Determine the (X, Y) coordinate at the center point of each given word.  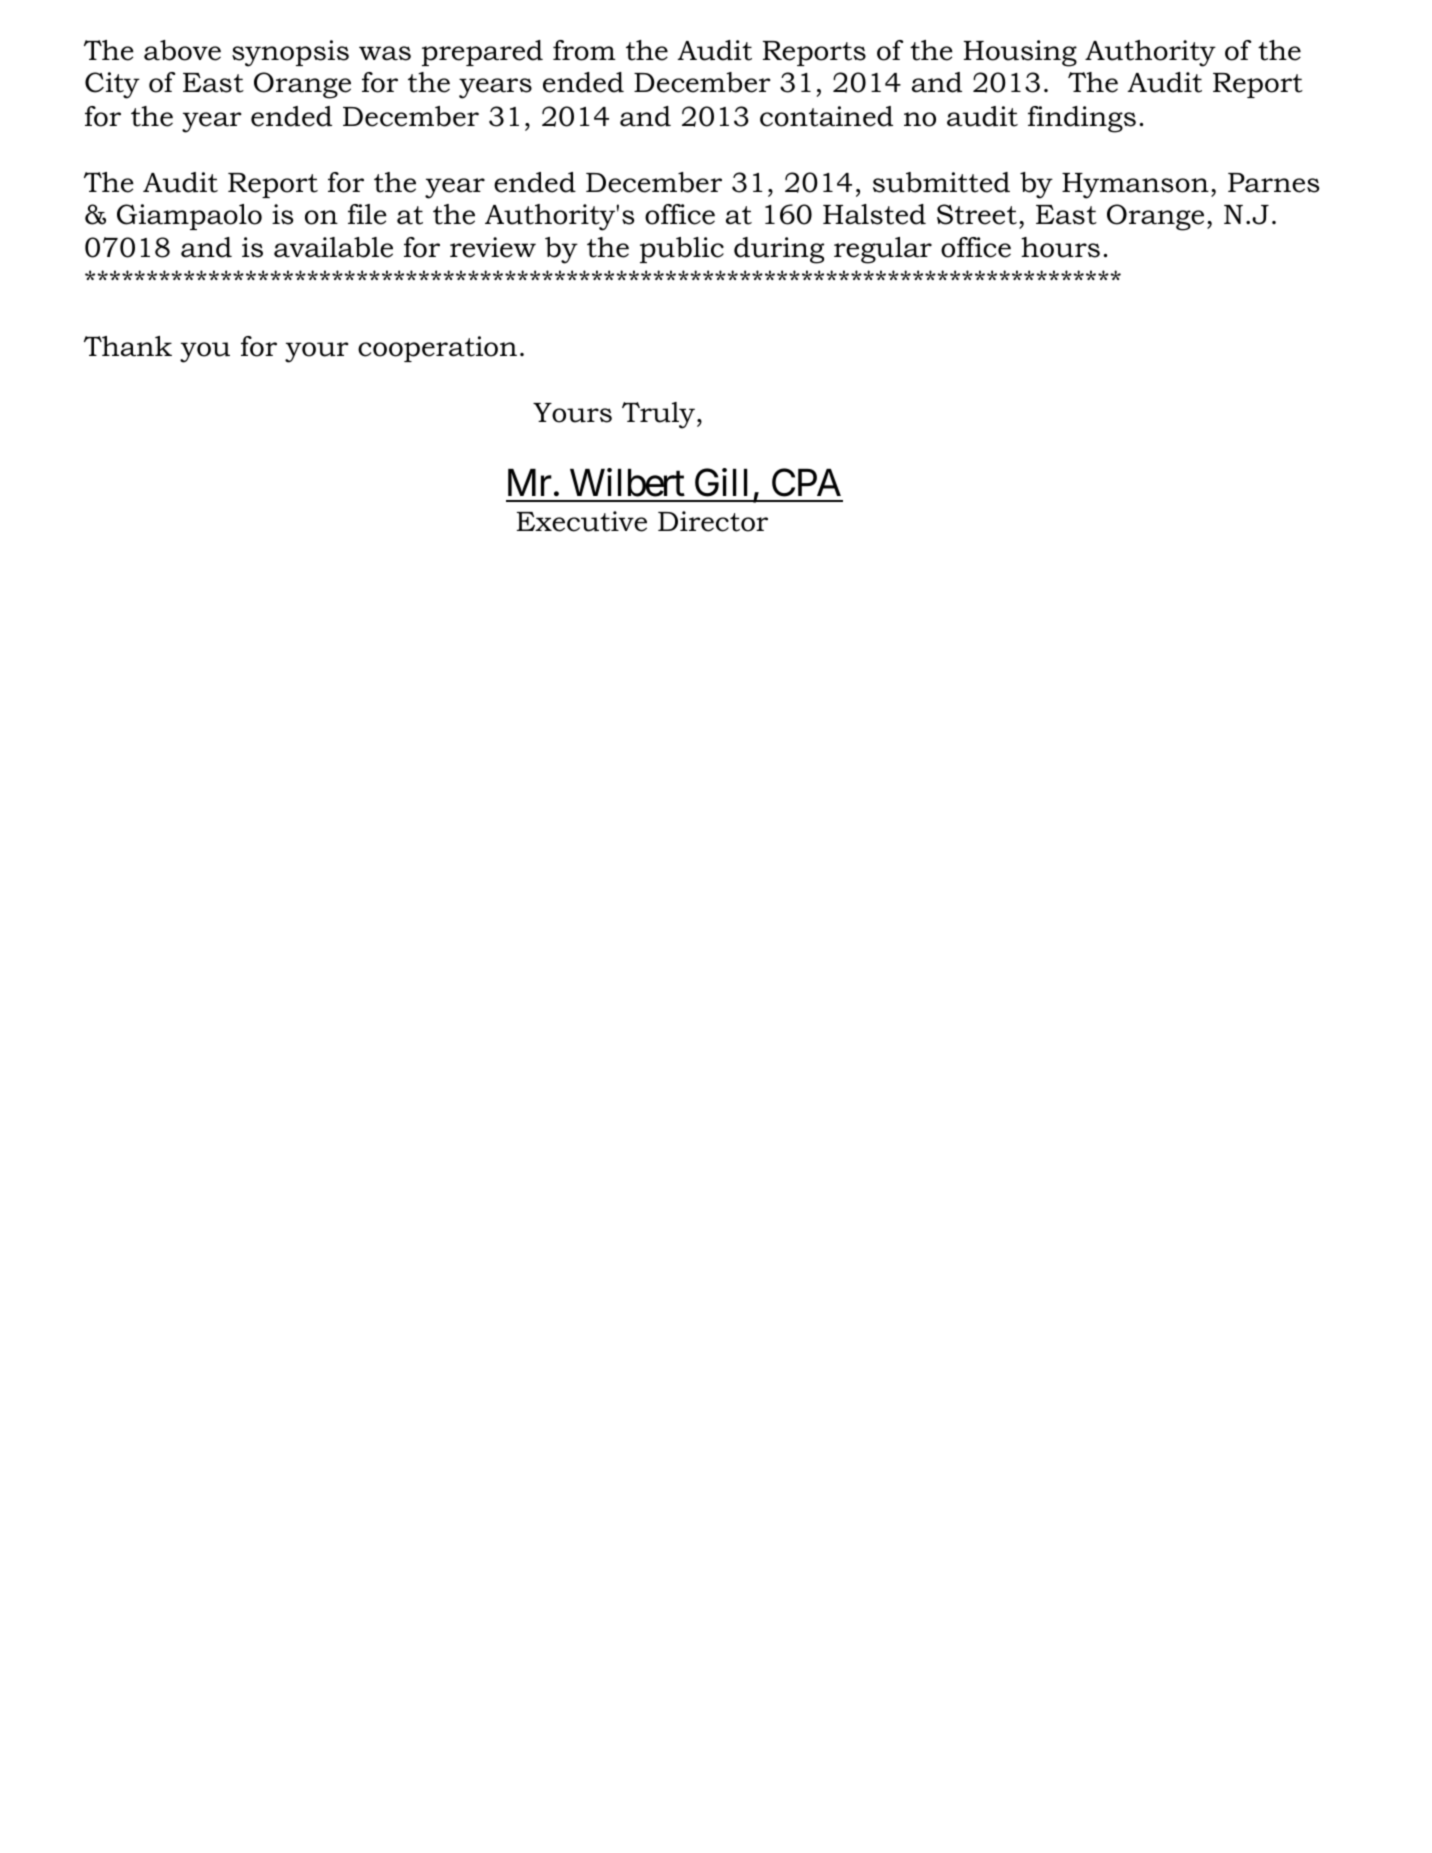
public (682, 250)
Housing (1020, 53)
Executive (582, 521)
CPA (806, 482)
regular (883, 250)
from (584, 50)
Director (713, 521)
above (182, 50)
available (333, 247)
